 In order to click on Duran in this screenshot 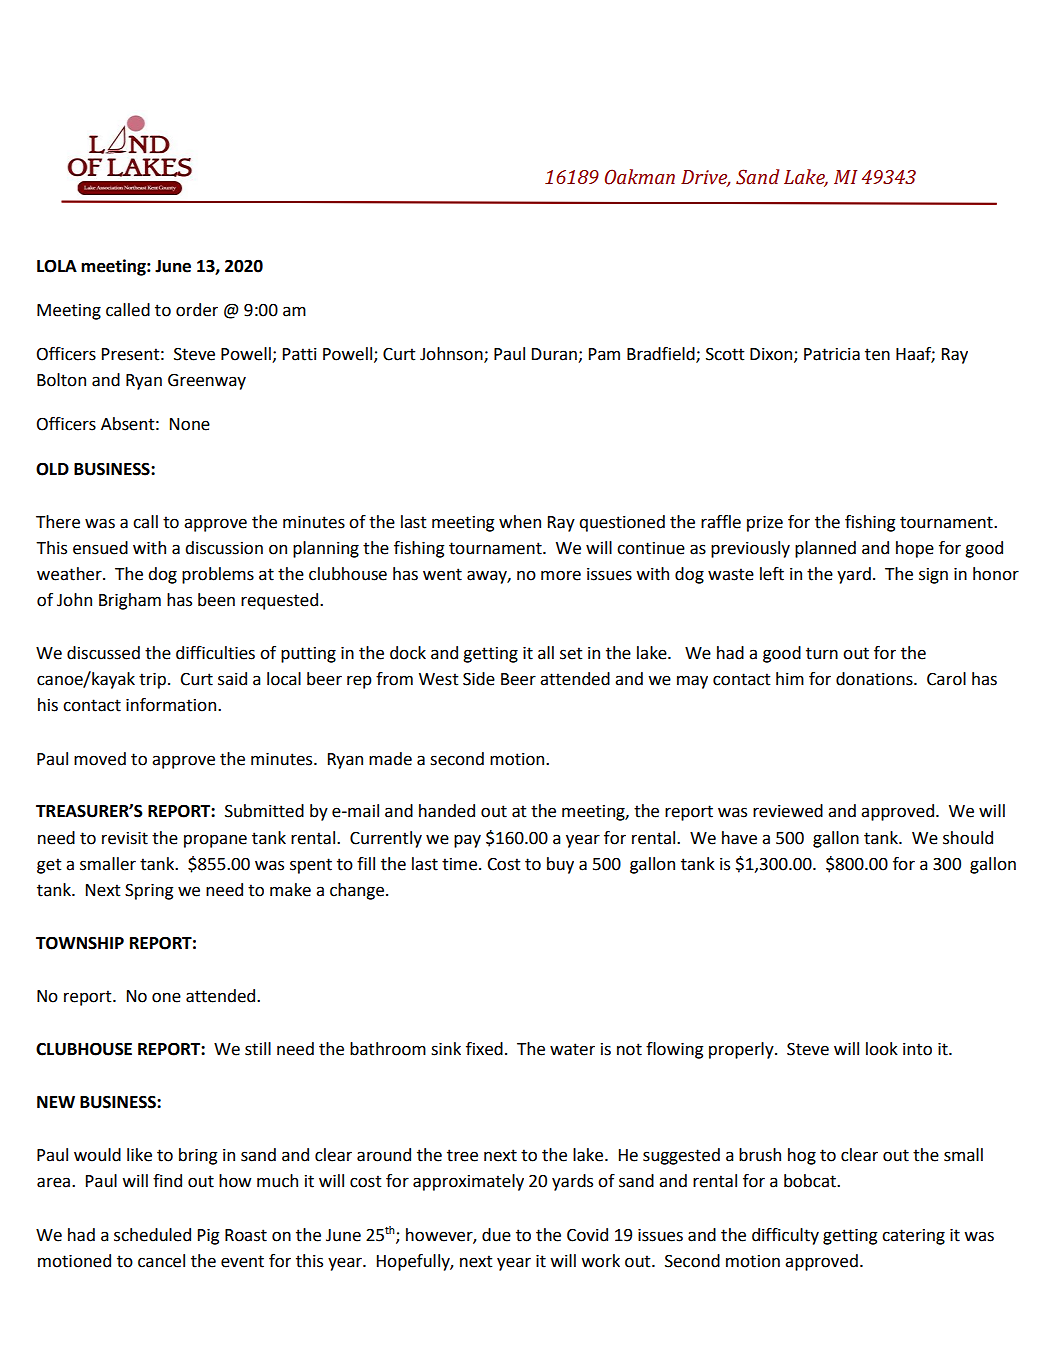, I will do `click(555, 355)`.
